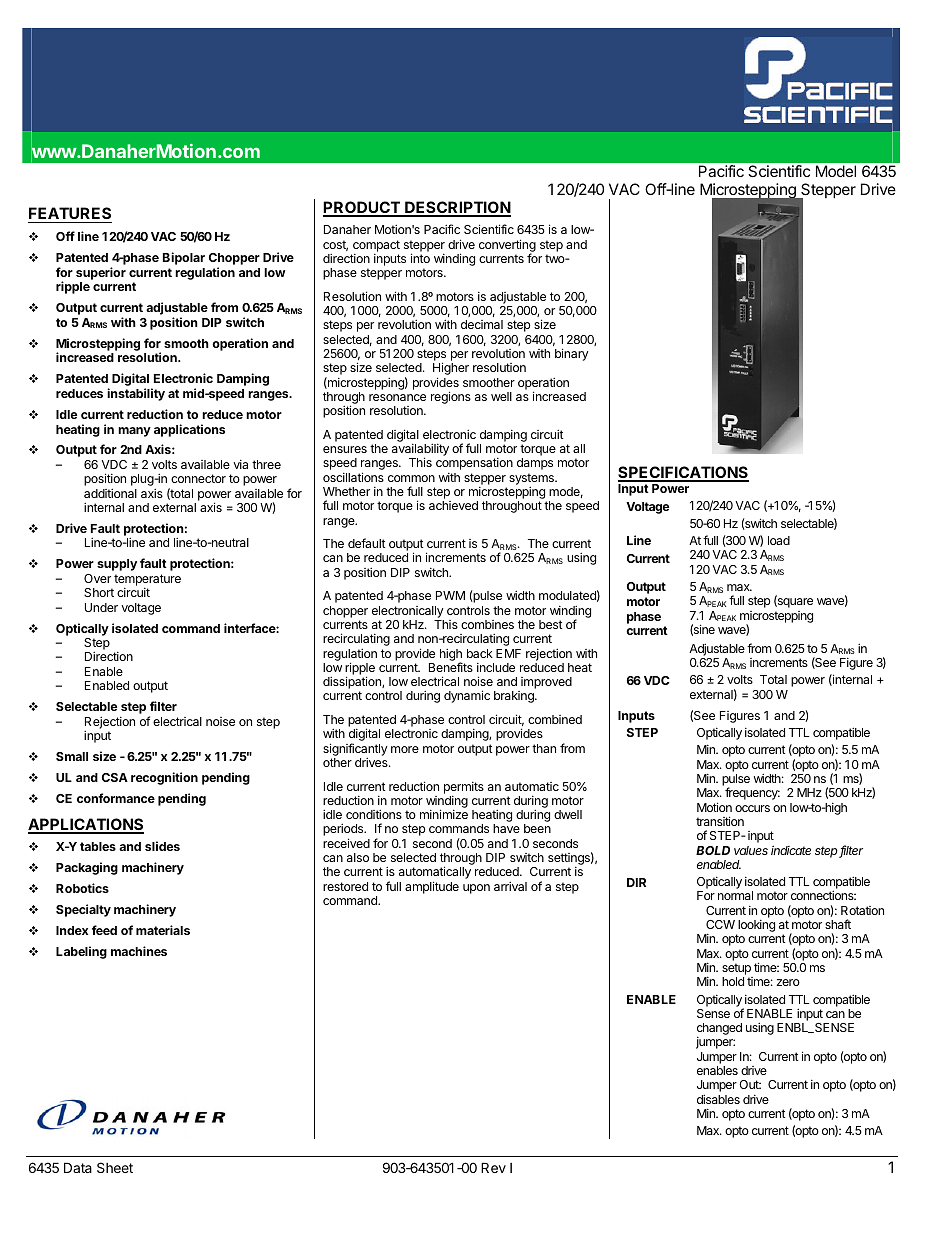 This screenshot has height=1233, width=952. Describe the element at coordinates (198, 478) in the screenshot. I see `connector` at that location.
